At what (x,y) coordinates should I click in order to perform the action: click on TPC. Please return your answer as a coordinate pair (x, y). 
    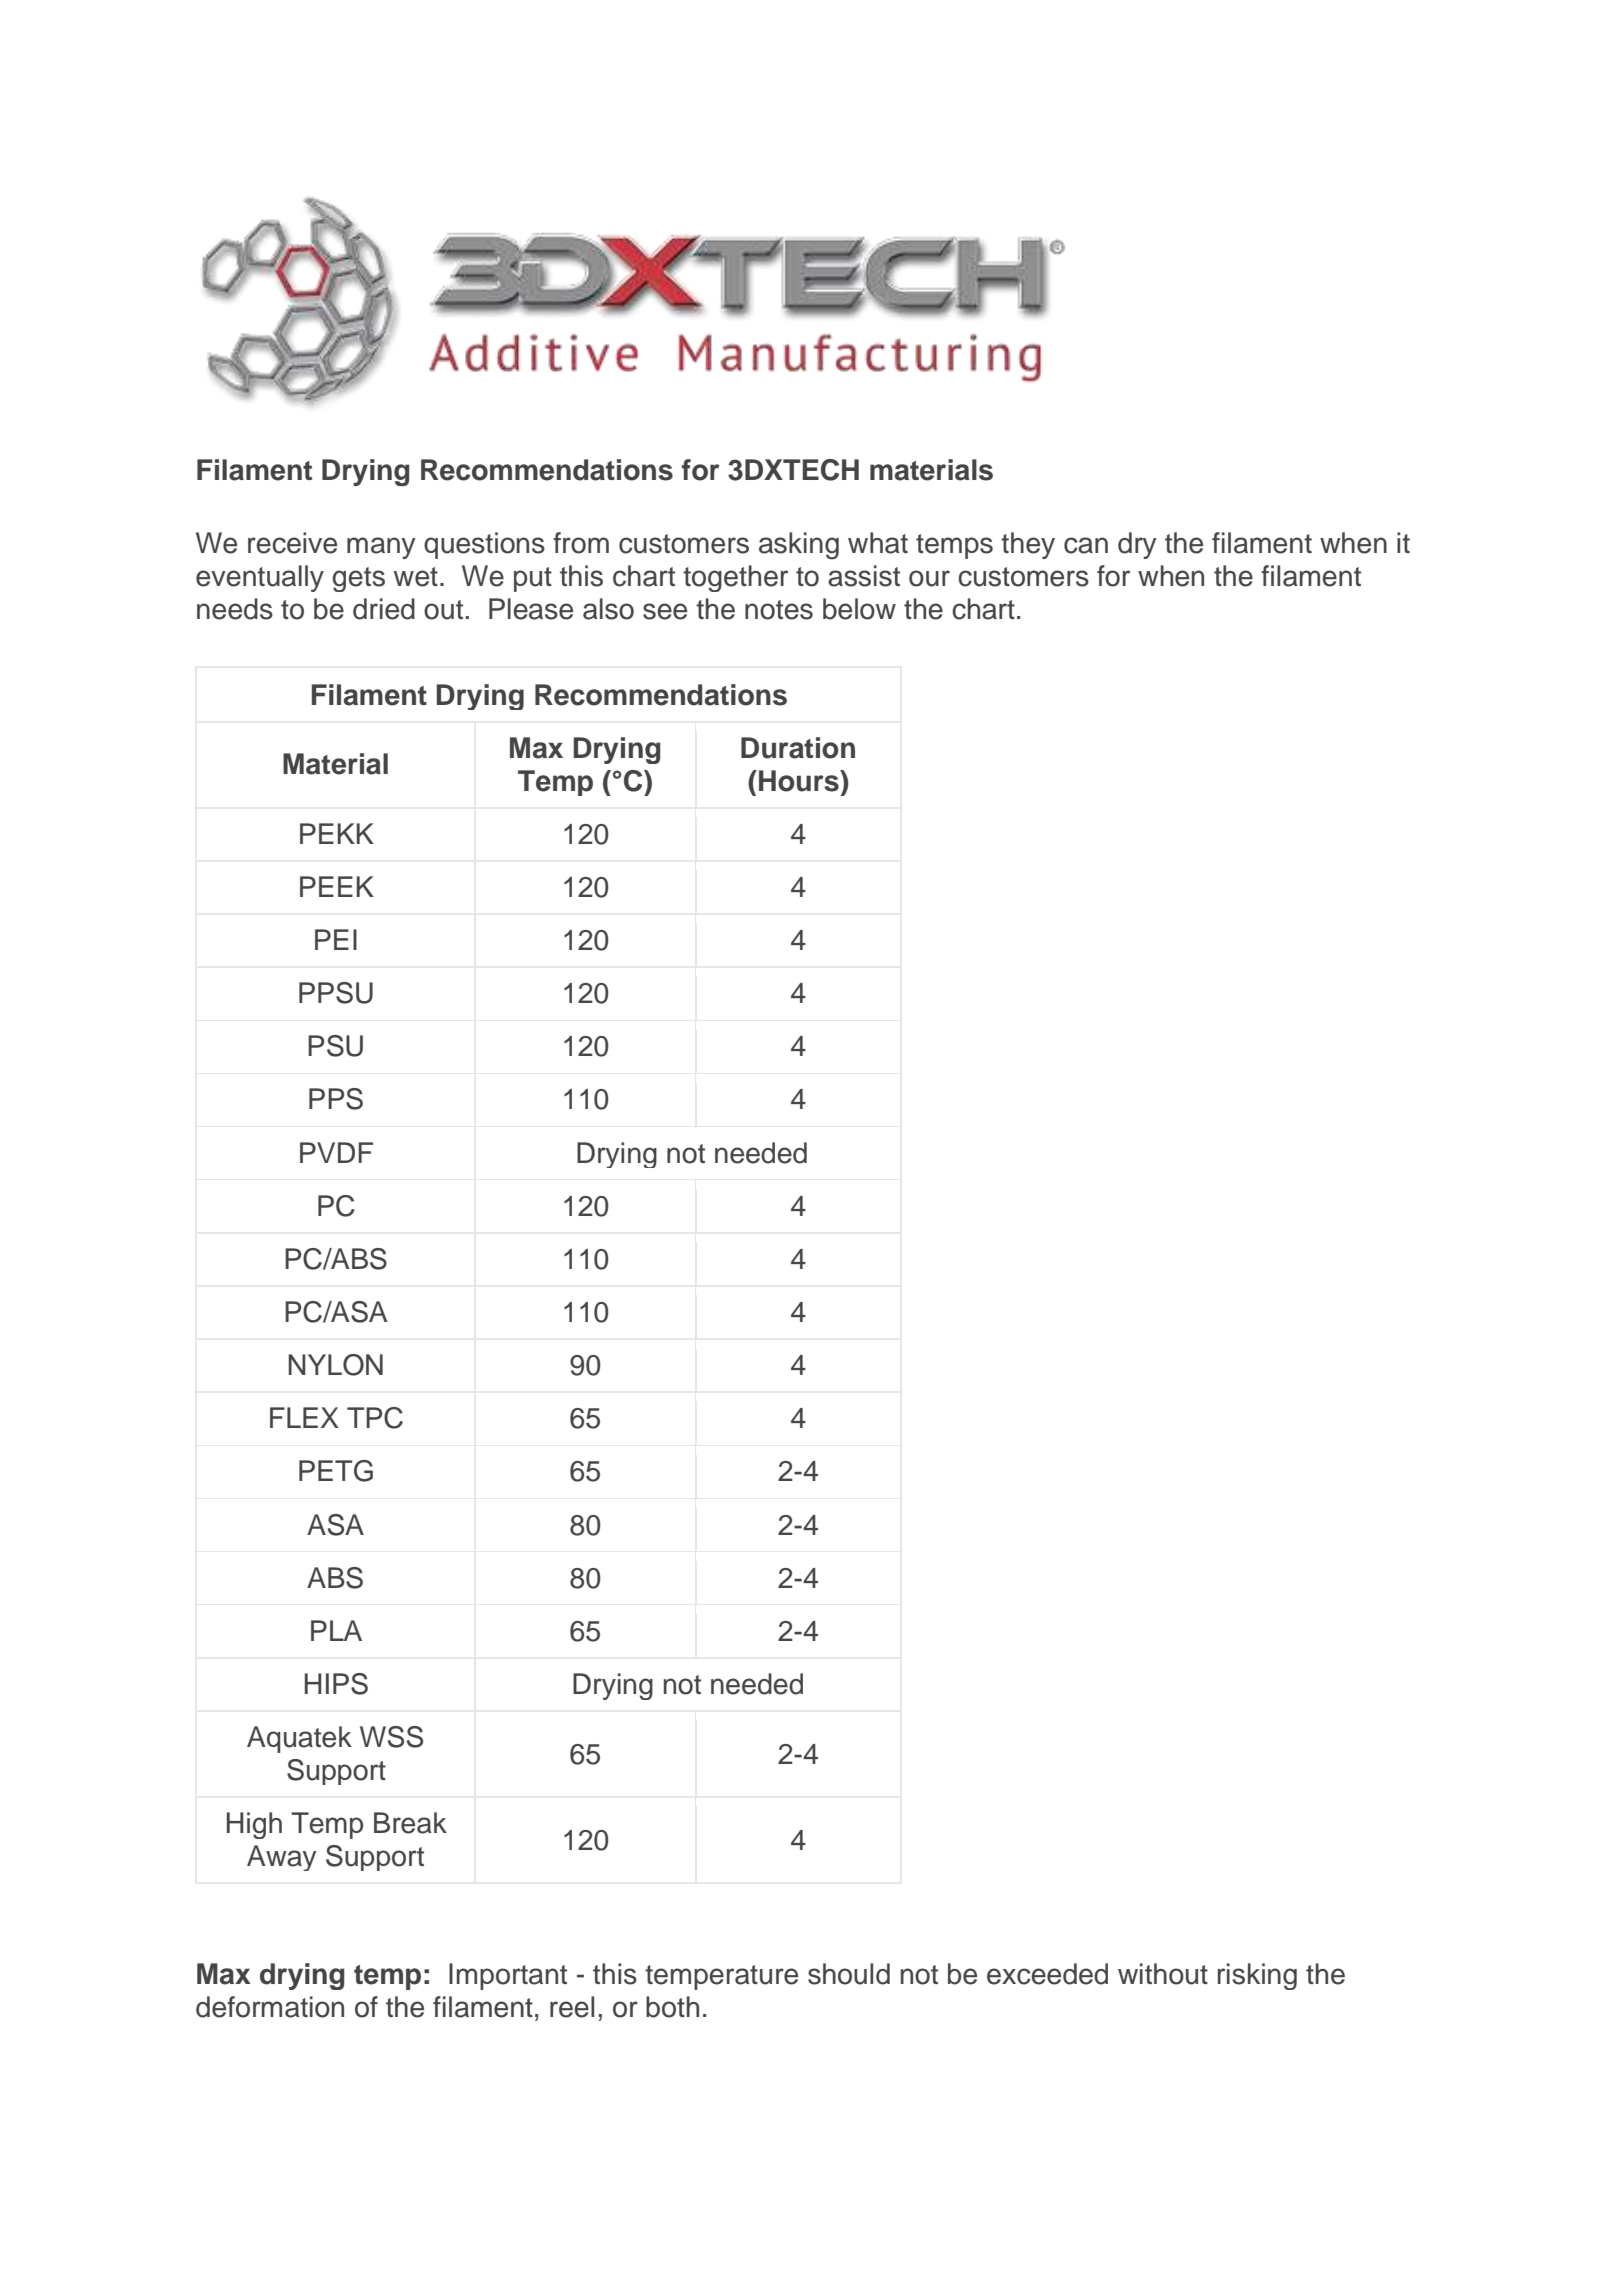
    Looking at the image, I should click on (375, 1418).
